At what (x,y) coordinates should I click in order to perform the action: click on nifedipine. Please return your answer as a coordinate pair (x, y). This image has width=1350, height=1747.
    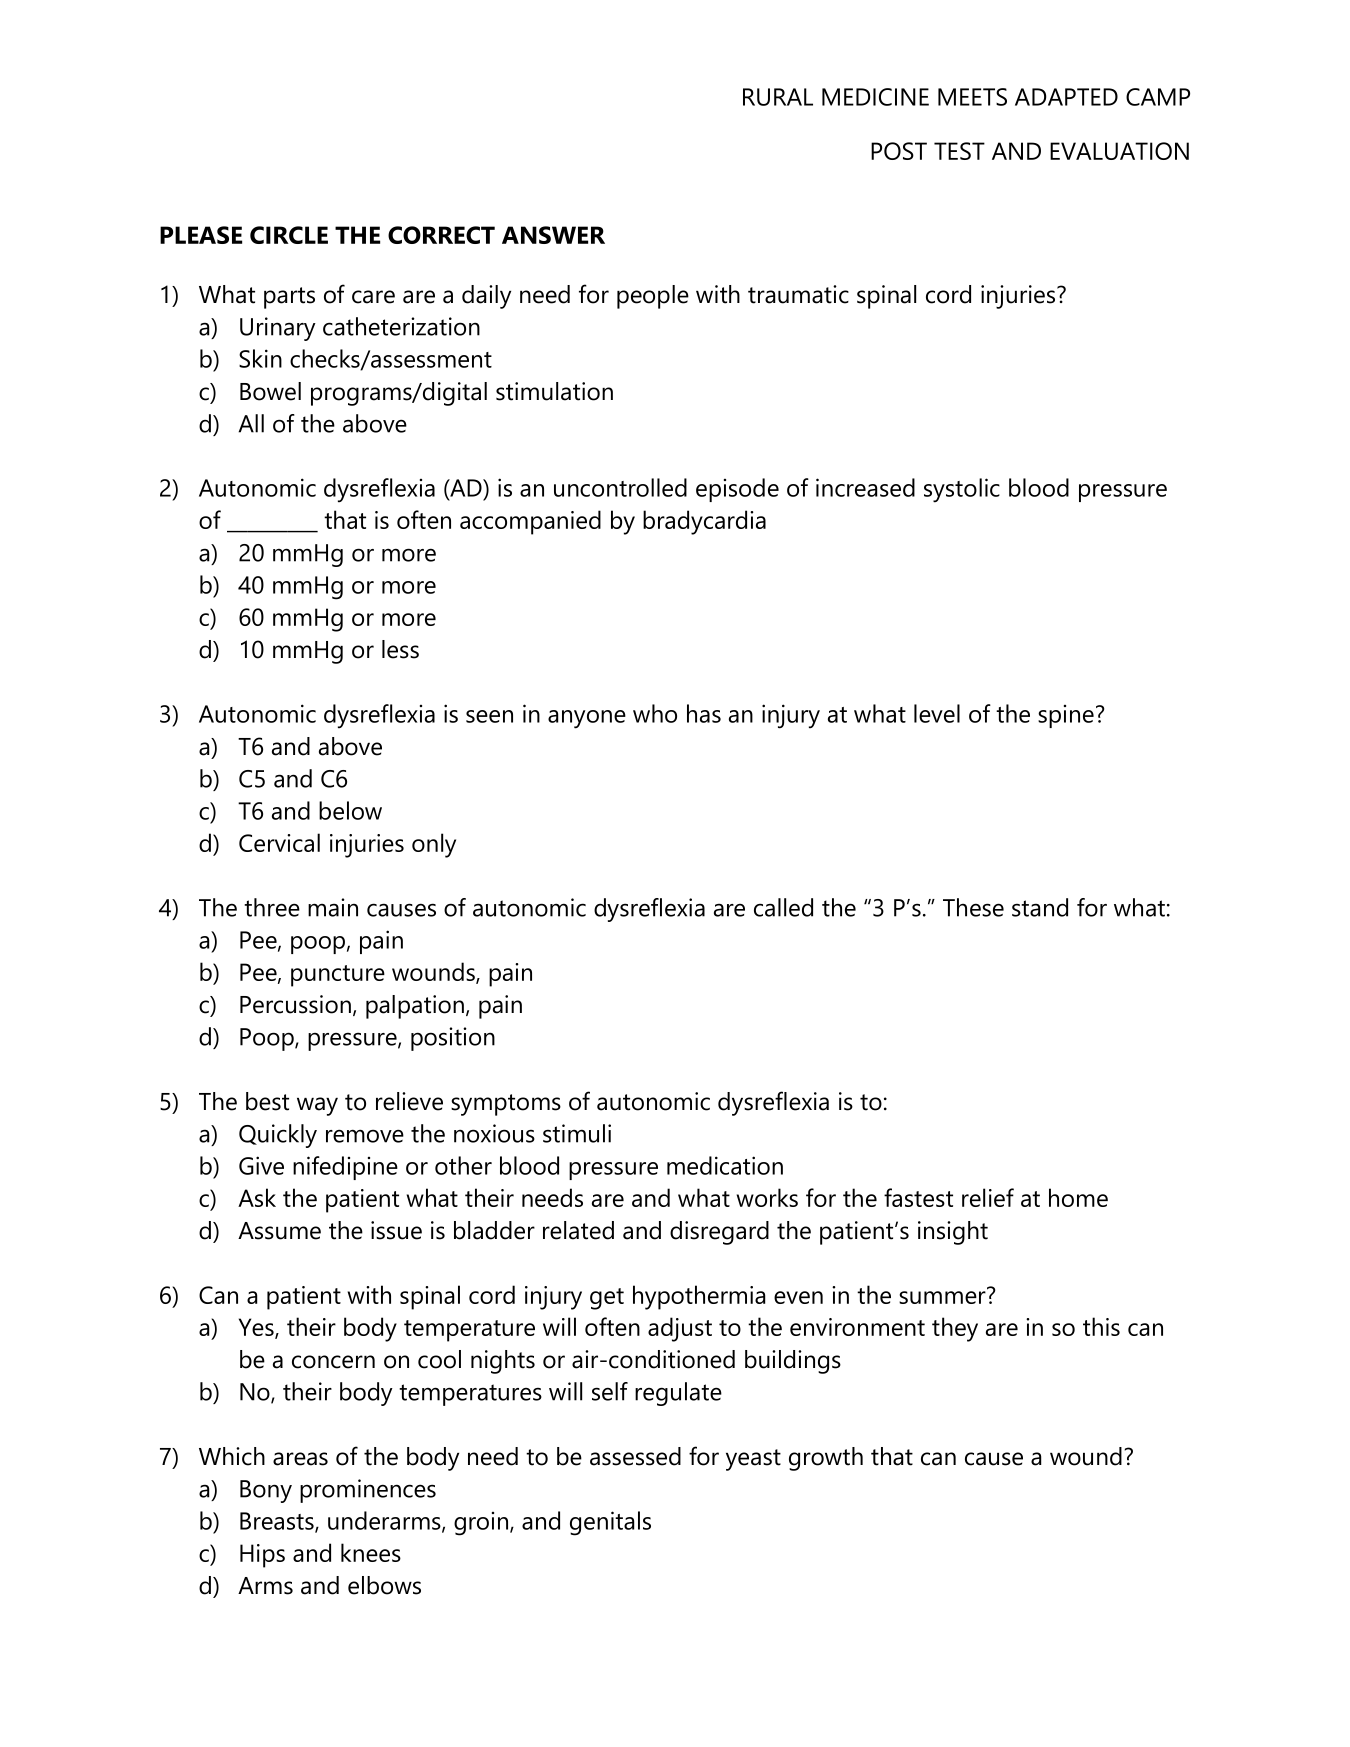
    Looking at the image, I should click on (345, 1168).
